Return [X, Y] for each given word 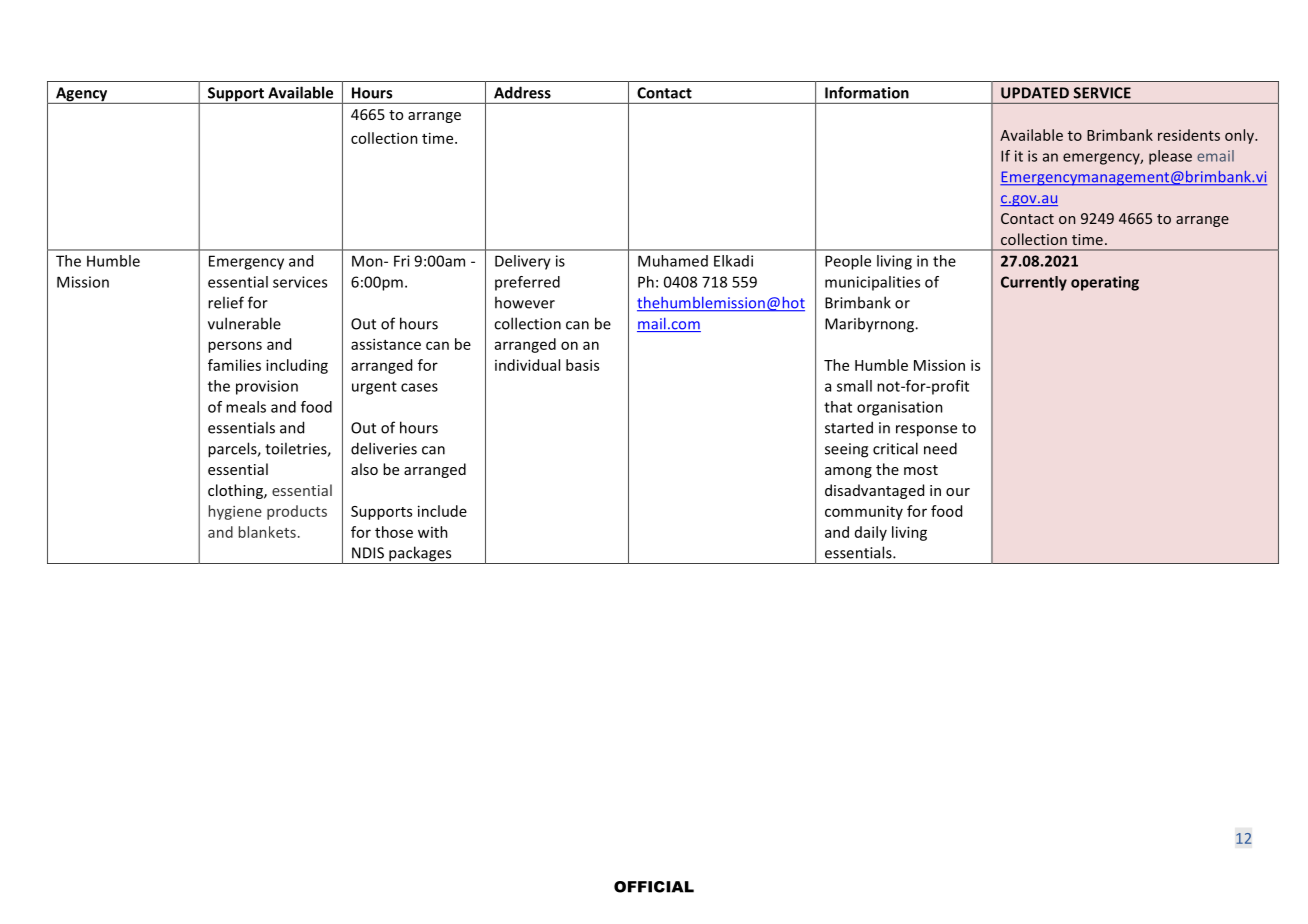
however [525, 302]
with [433, 532]
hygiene [235, 512]
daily [871, 533]
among [848, 472]
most [921, 470]
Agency [82, 95]
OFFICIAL [654, 887]
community [864, 512]
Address [522, 92]
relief [226, 302]
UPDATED [1035, 93]
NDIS [368, 553]
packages [420, 555]
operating [1105, 283]
